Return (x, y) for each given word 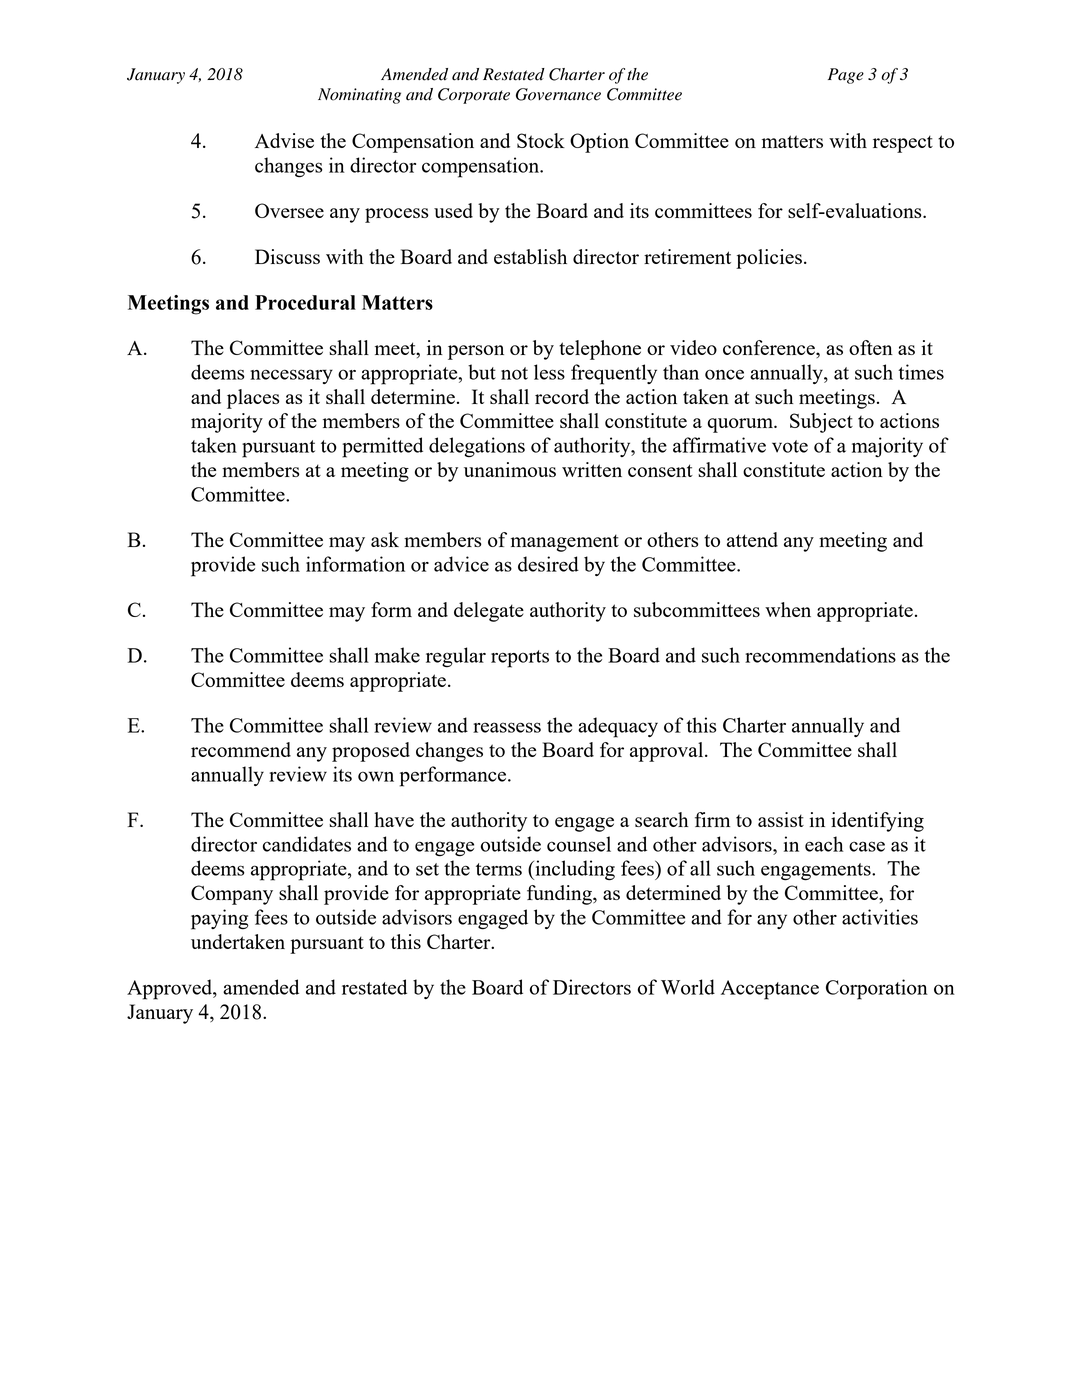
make (397, 655)
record (562, 396)
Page (846, 76)
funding (560, 895)
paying (220, 919)
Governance (558, 94)
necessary (291, 376)
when (788, 609)
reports (520, 659)
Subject (821, 423)
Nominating (359, 96)
